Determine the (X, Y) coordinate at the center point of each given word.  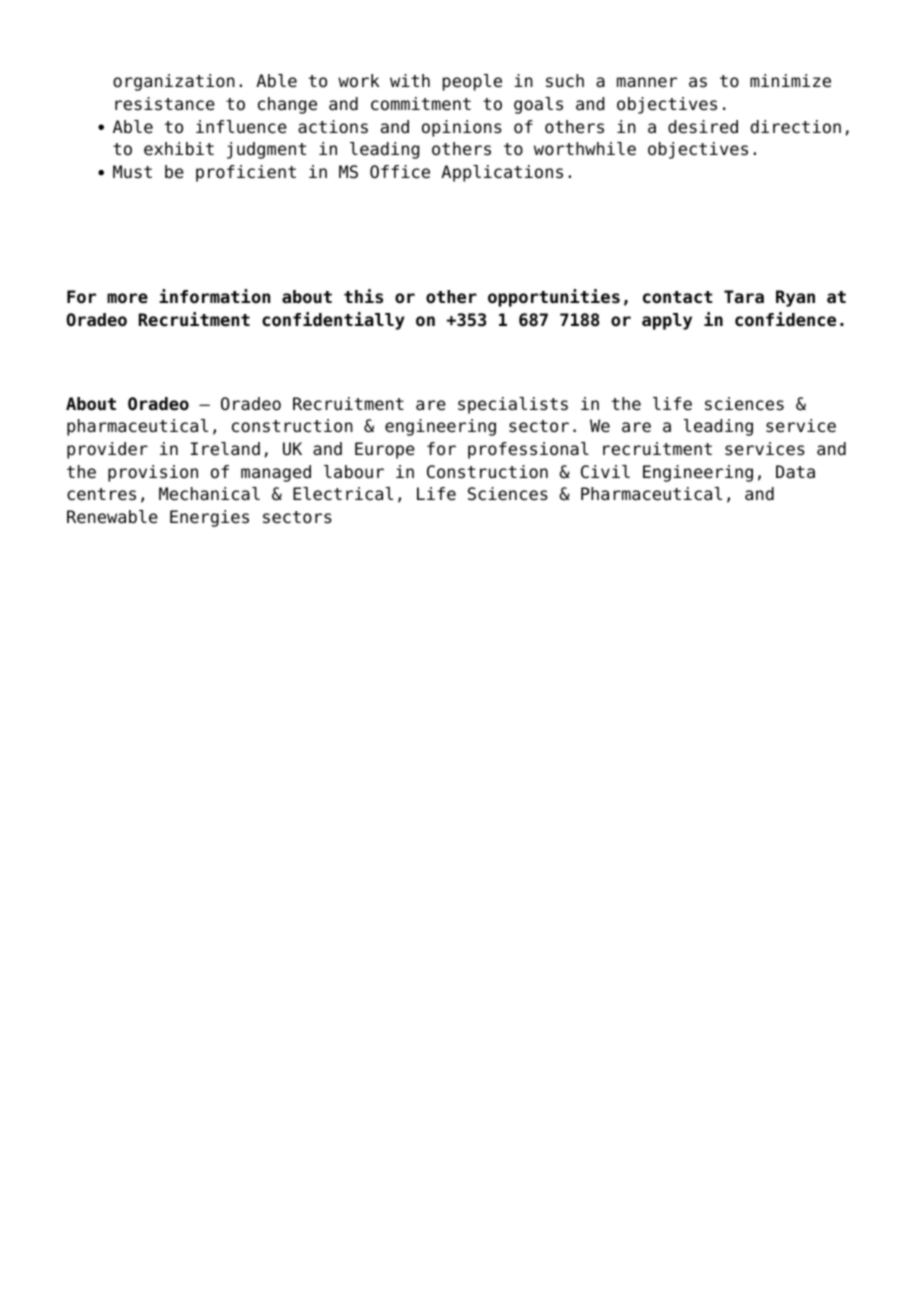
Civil (605, 472)
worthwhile (585, 149)
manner (647, 82)
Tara (744, 297)
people (472, 82)
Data (795, 472)
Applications (502, 173)
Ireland (225, 449)
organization (174, 82)
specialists (513, 405)
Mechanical (209, 494)
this (363, 296)
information (214, 296)
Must (132, 172)
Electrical (343, 494)
